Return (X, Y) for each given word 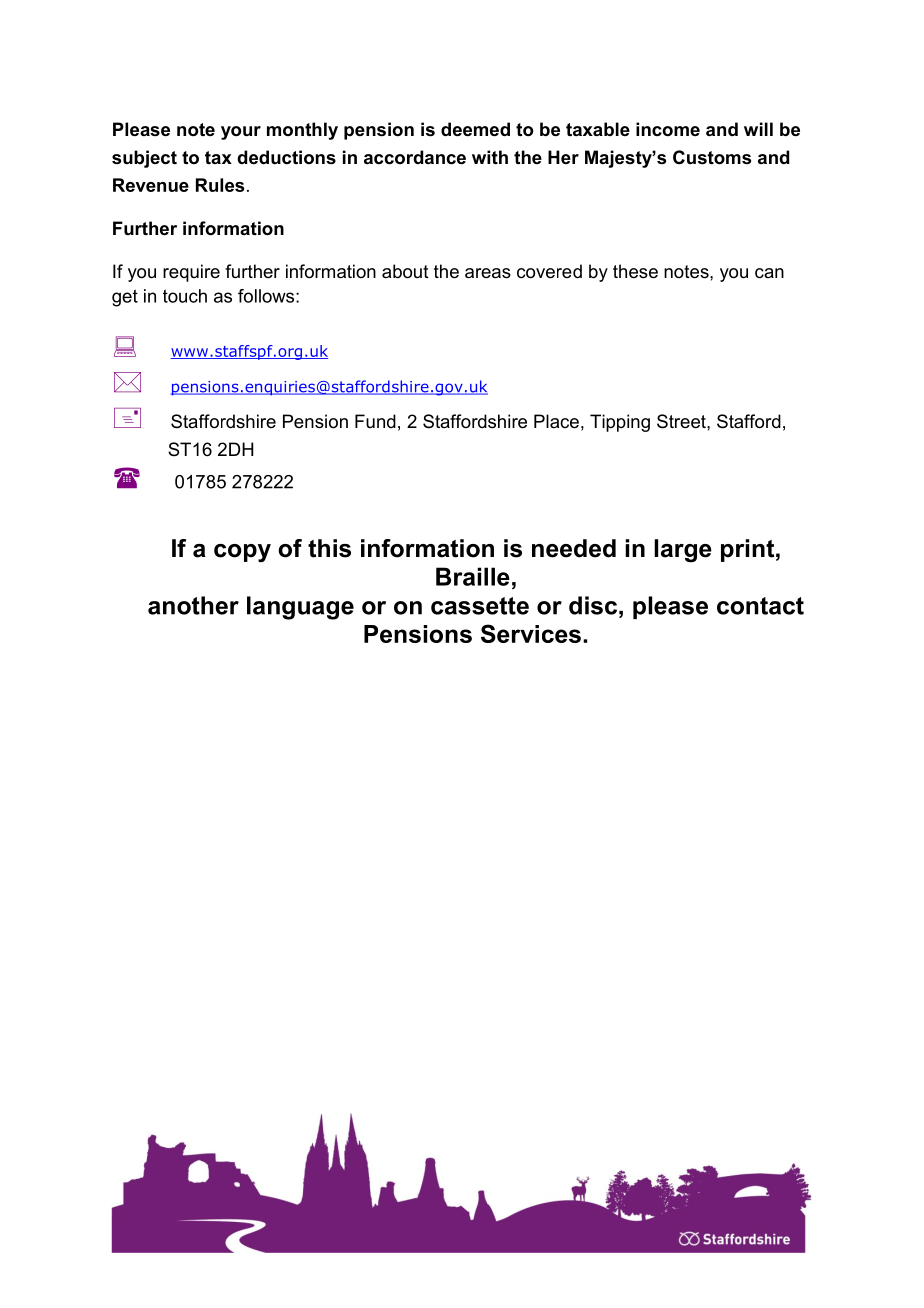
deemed (475, 129)
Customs (712, 157)
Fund (375, 421)
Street (682, 421)
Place (556, 421)
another (193, 605)
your (241, 133)
